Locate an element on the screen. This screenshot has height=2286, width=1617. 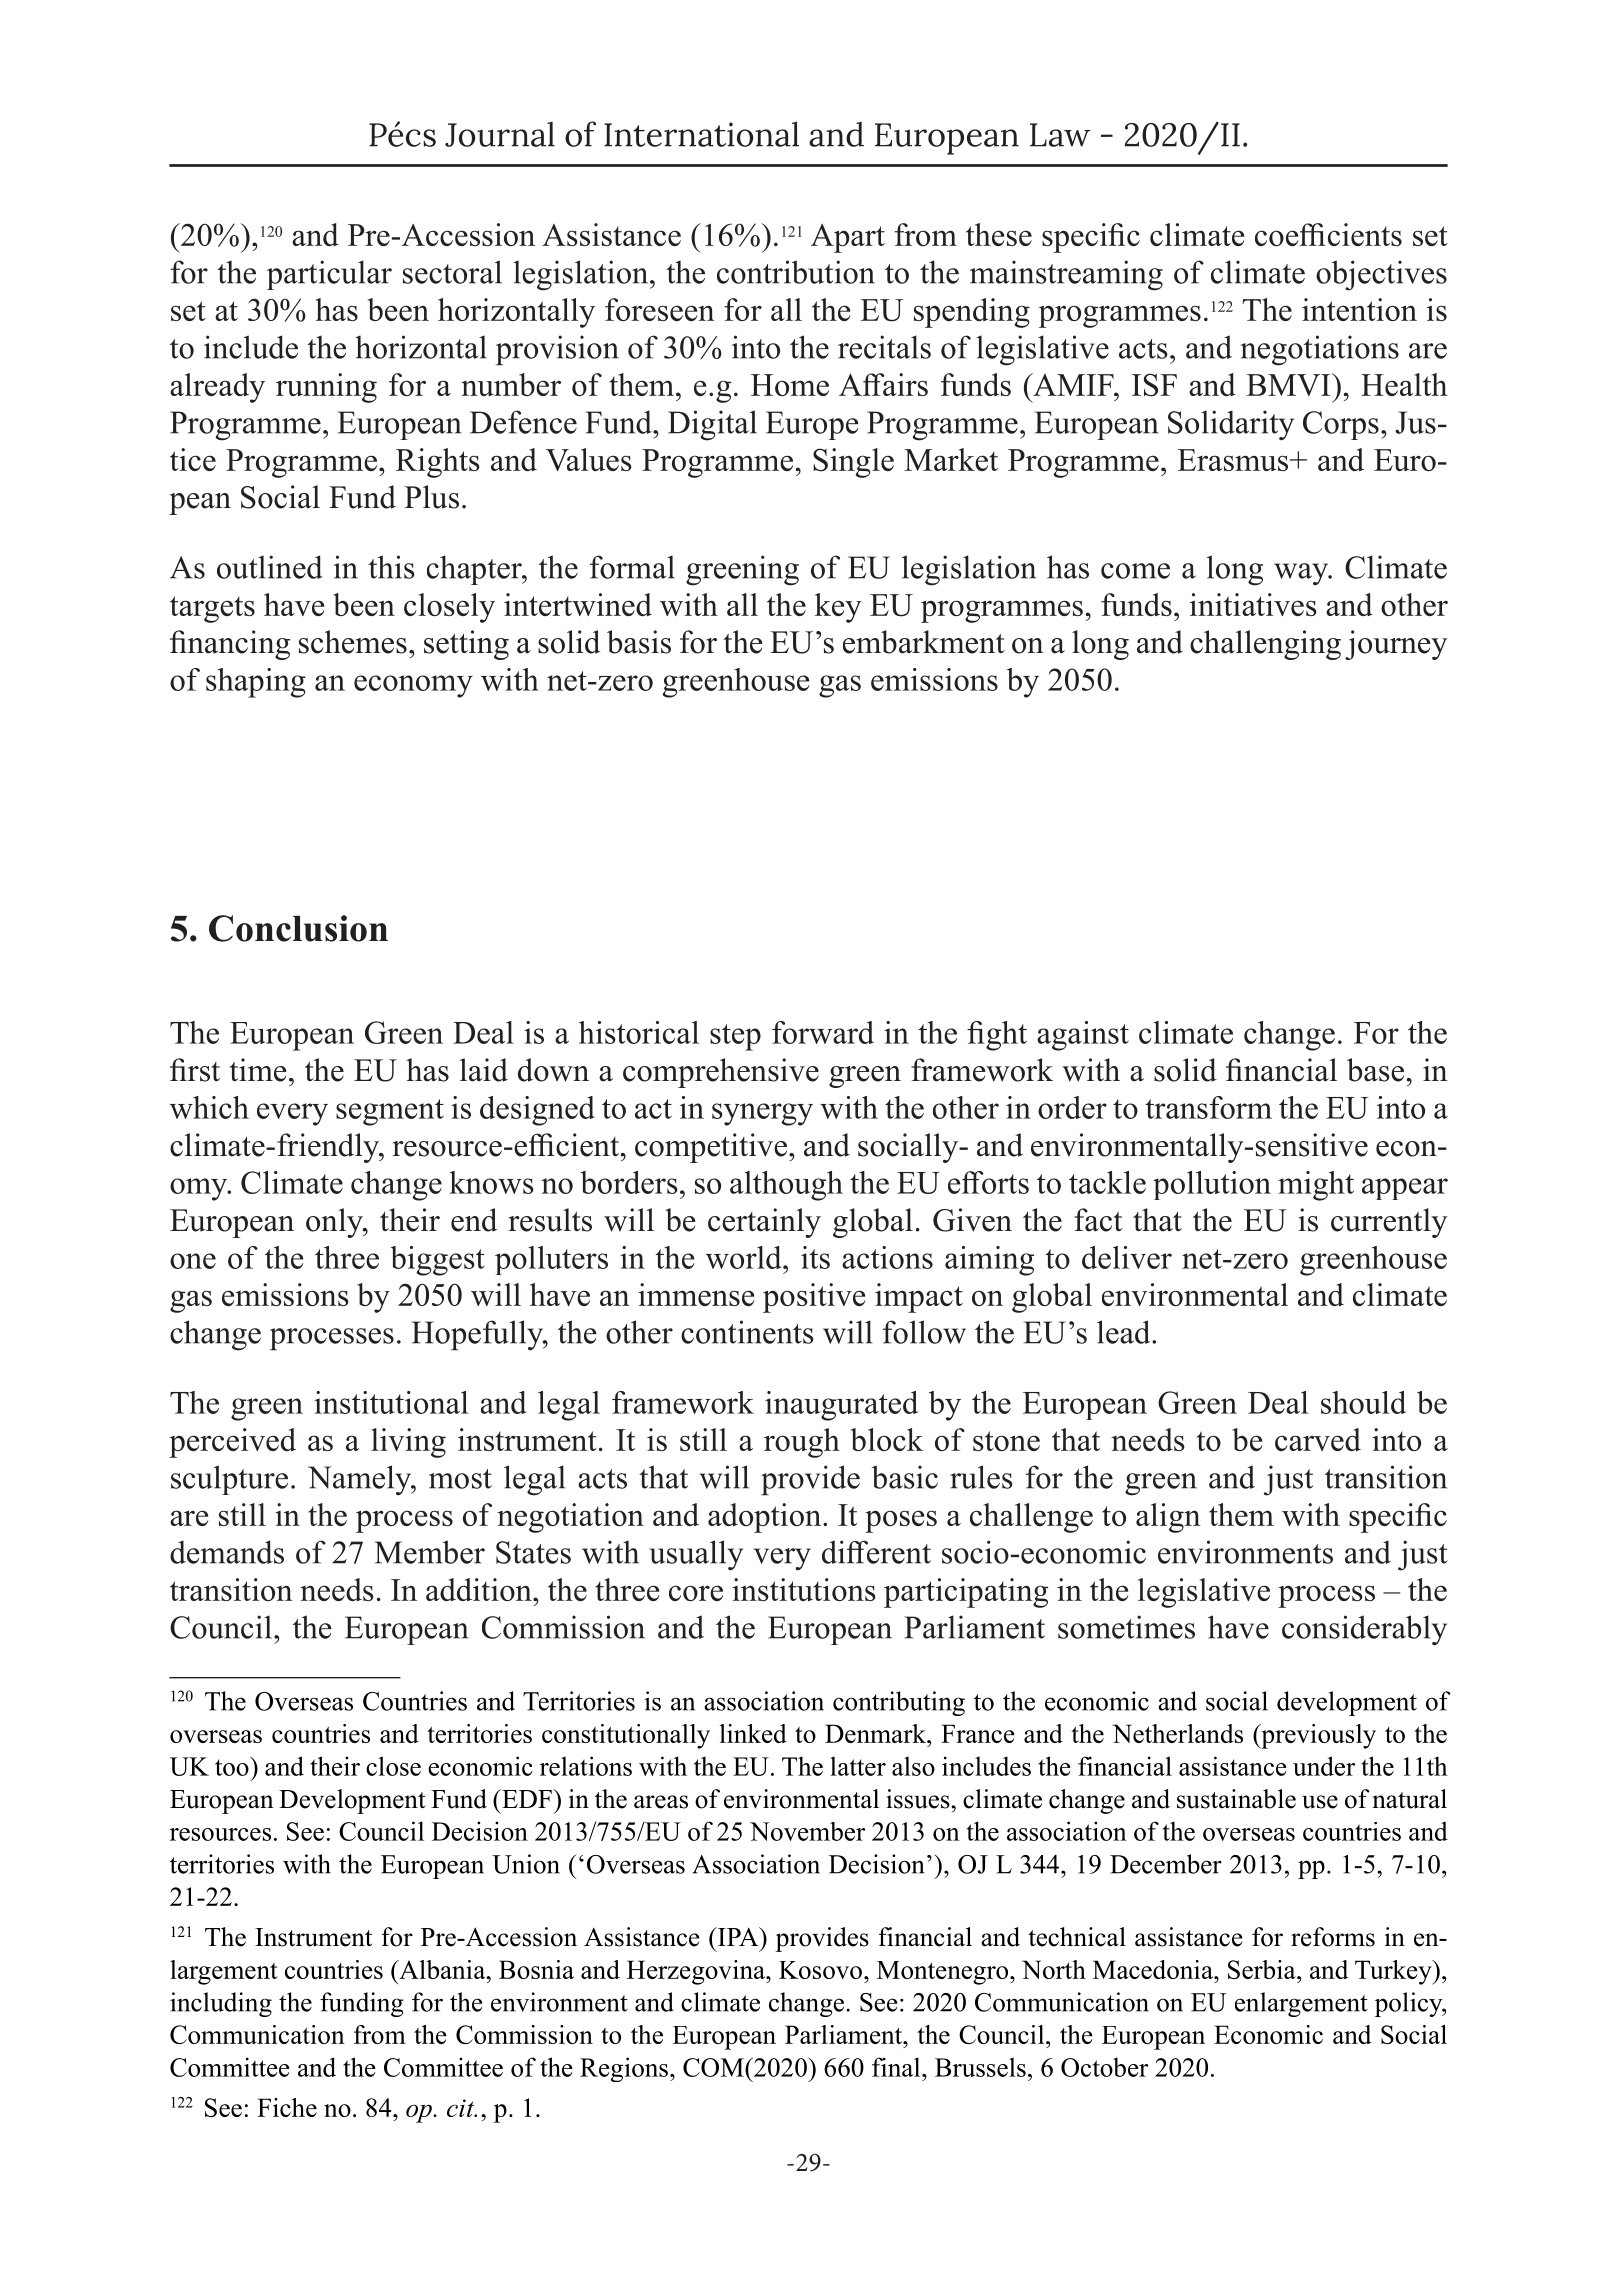
Apart is located at coordinates (848, 238).
